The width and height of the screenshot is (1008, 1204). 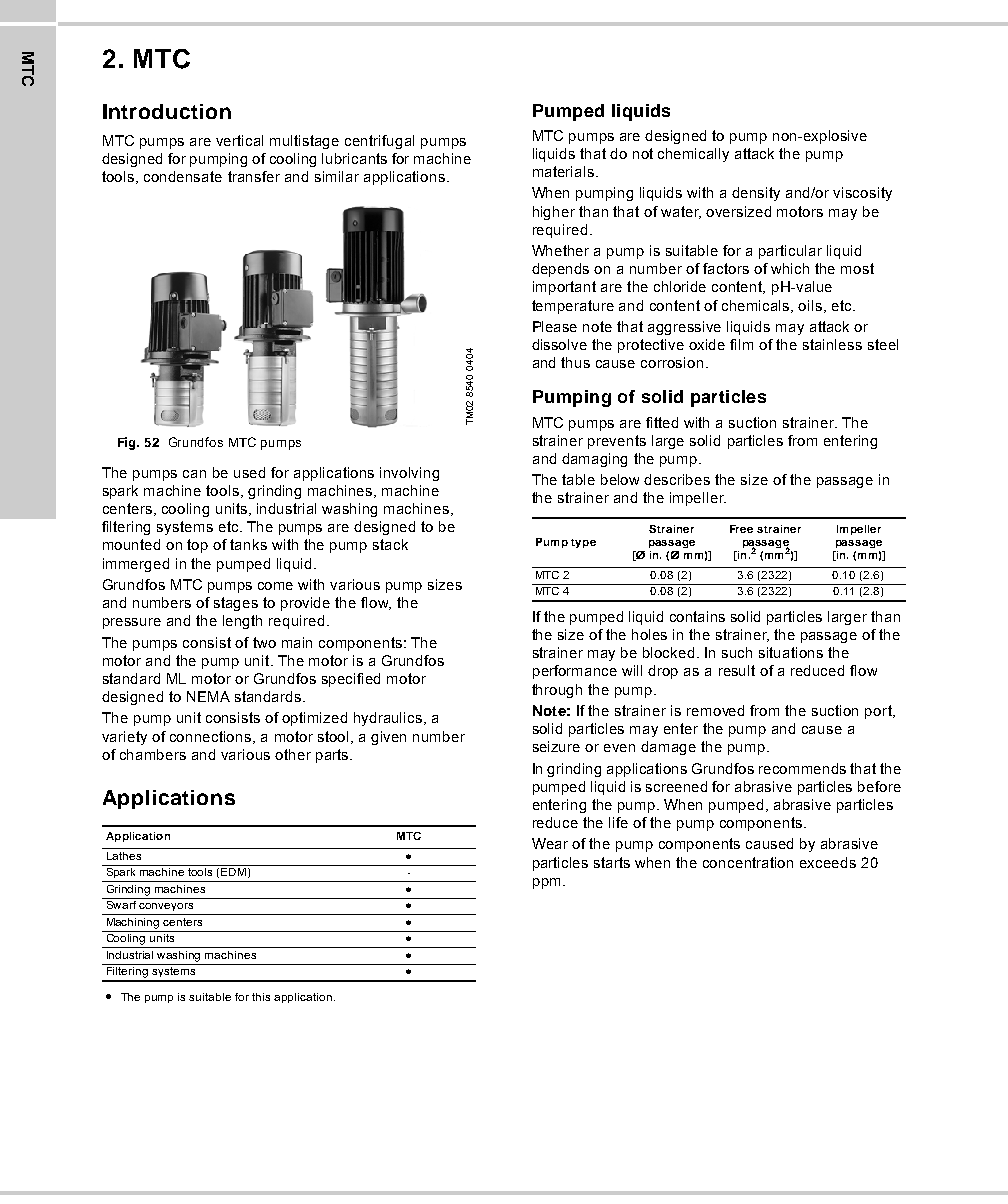 I want to click on this, so click(x=261, y=997).
